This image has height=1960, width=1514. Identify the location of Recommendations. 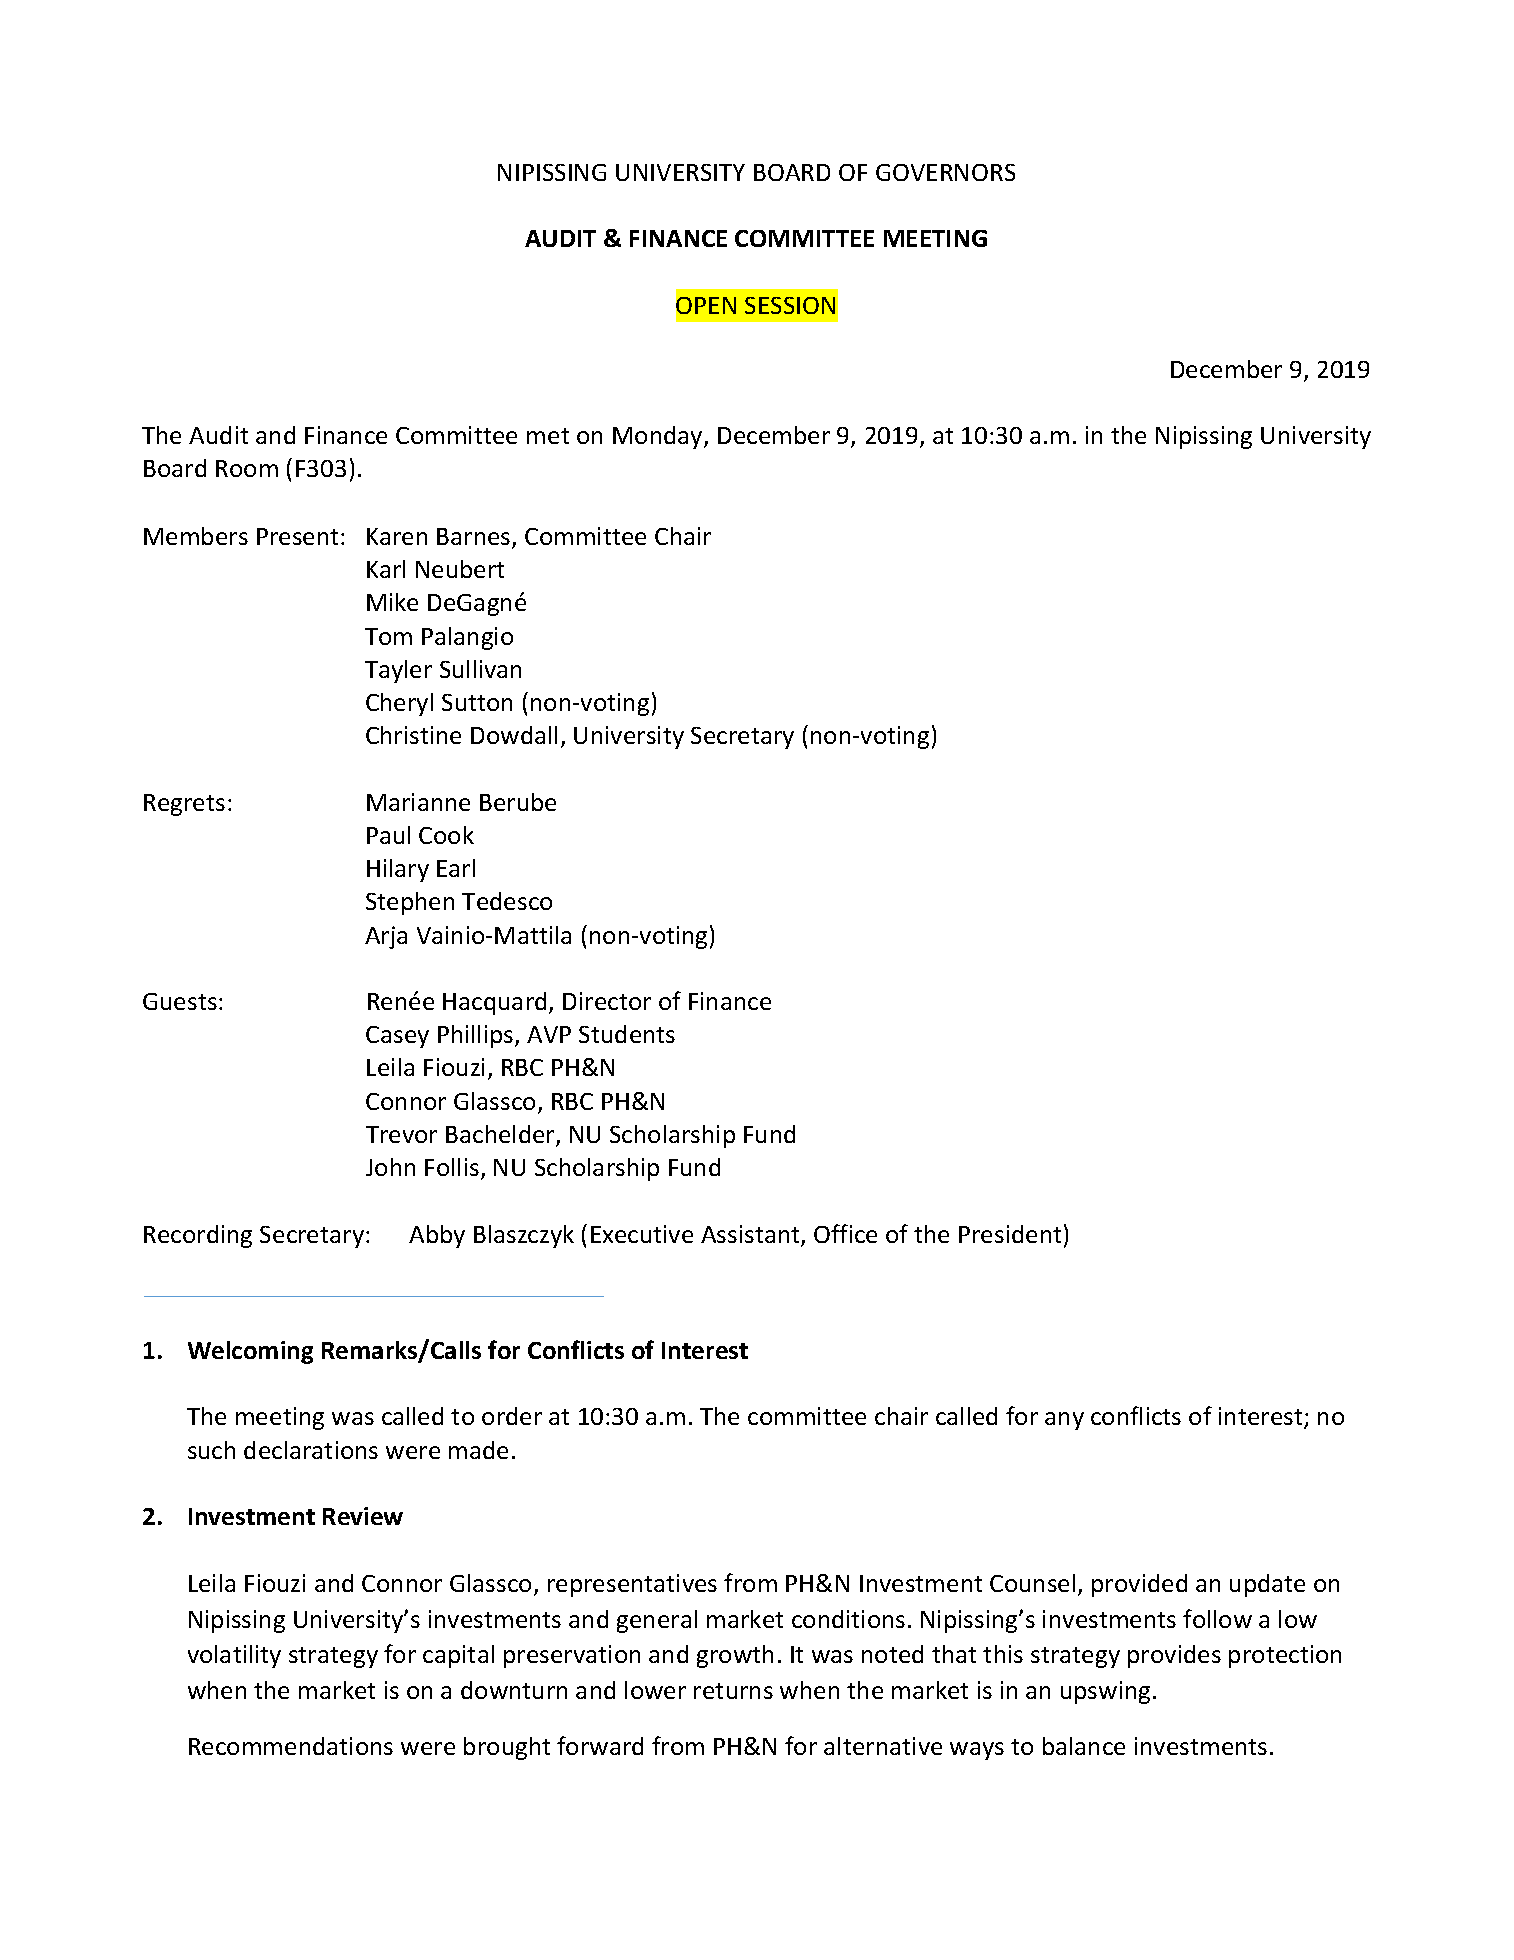
(291, 1746).
